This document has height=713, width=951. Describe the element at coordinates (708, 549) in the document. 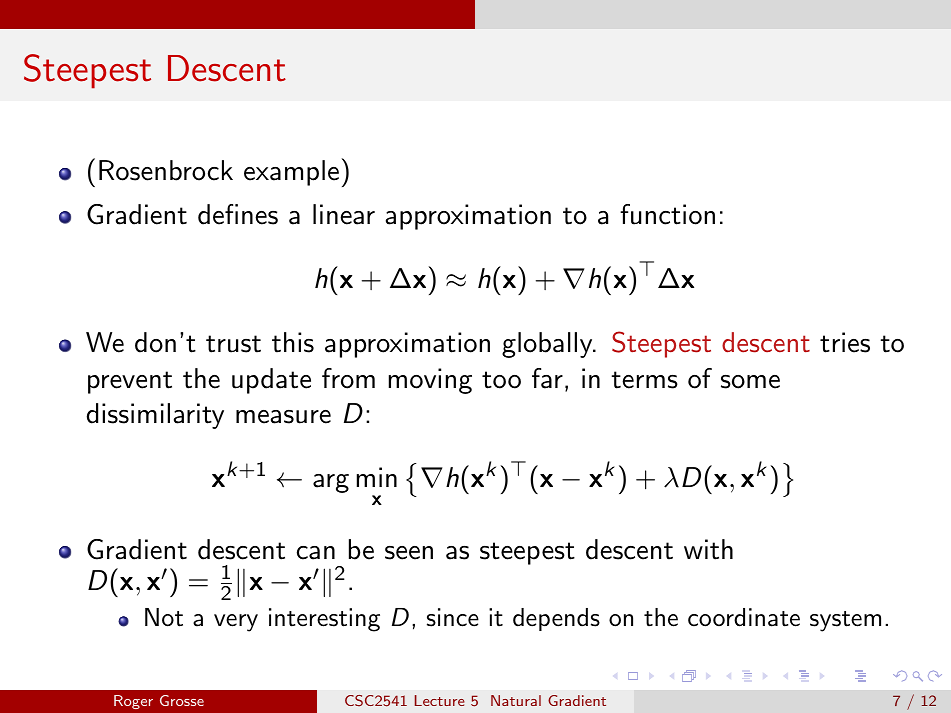

I see `with` at that location.
